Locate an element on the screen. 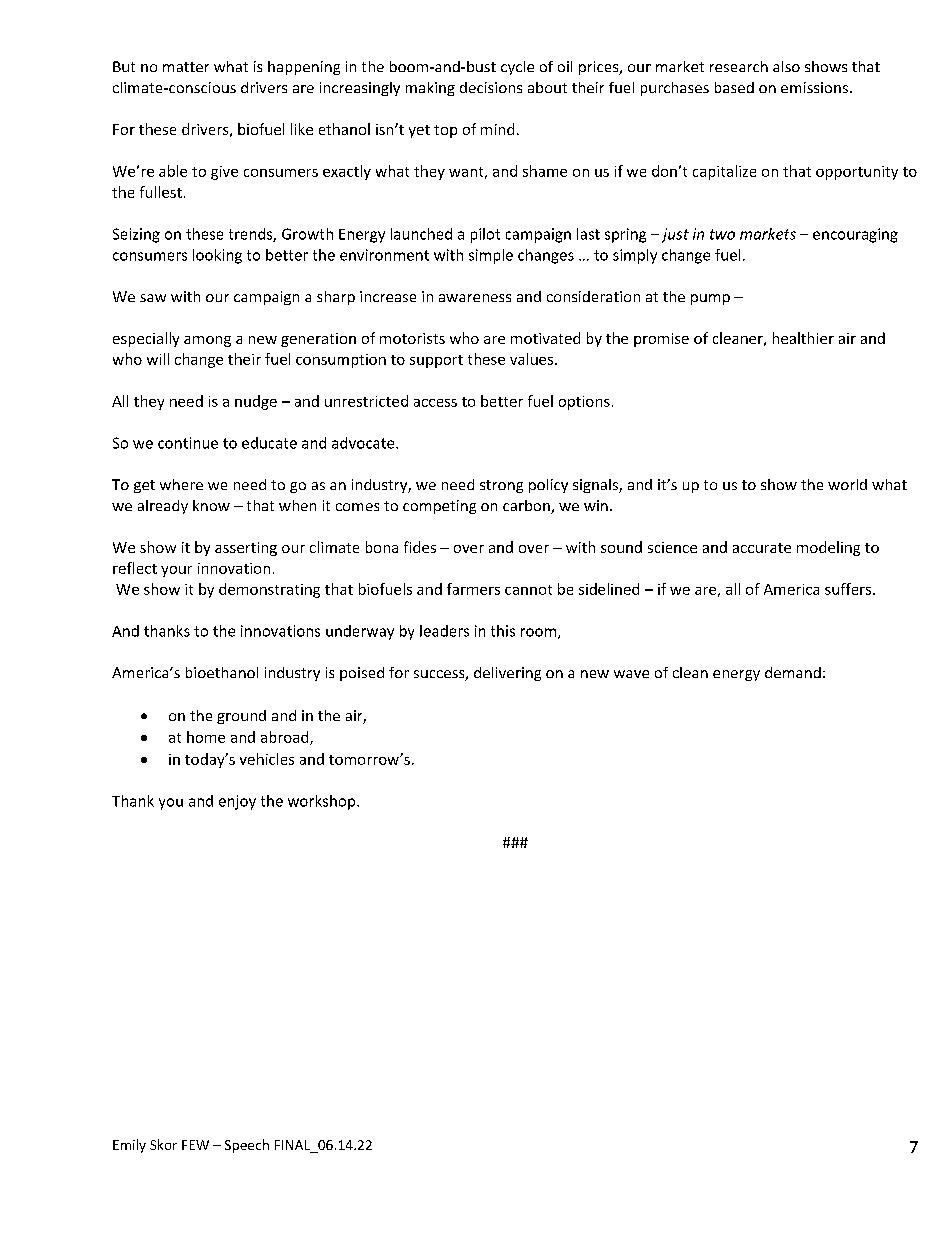  based is located at coordinates (734, 87).
